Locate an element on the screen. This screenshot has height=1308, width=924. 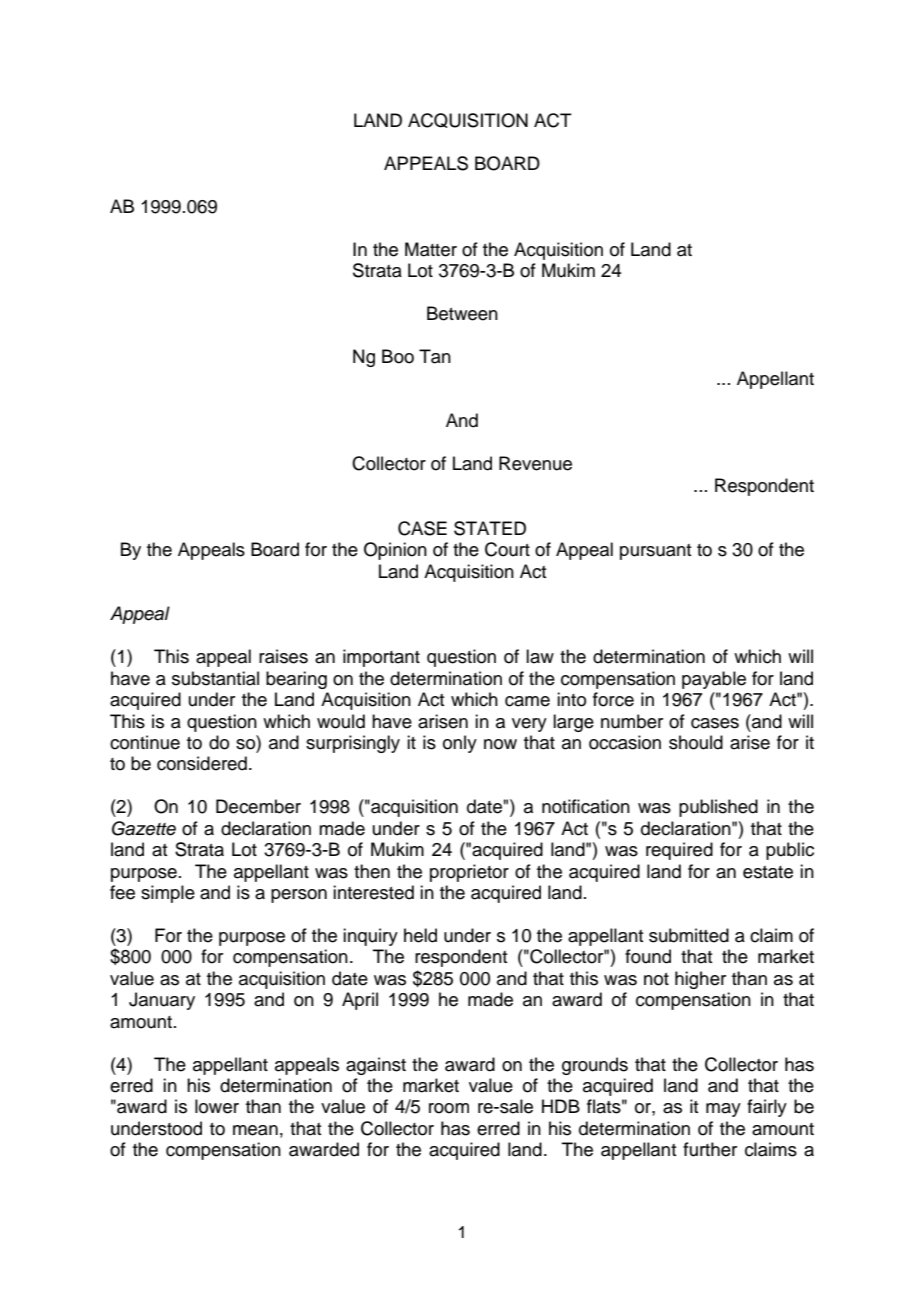
Between is located at coordinates (462, 313).
